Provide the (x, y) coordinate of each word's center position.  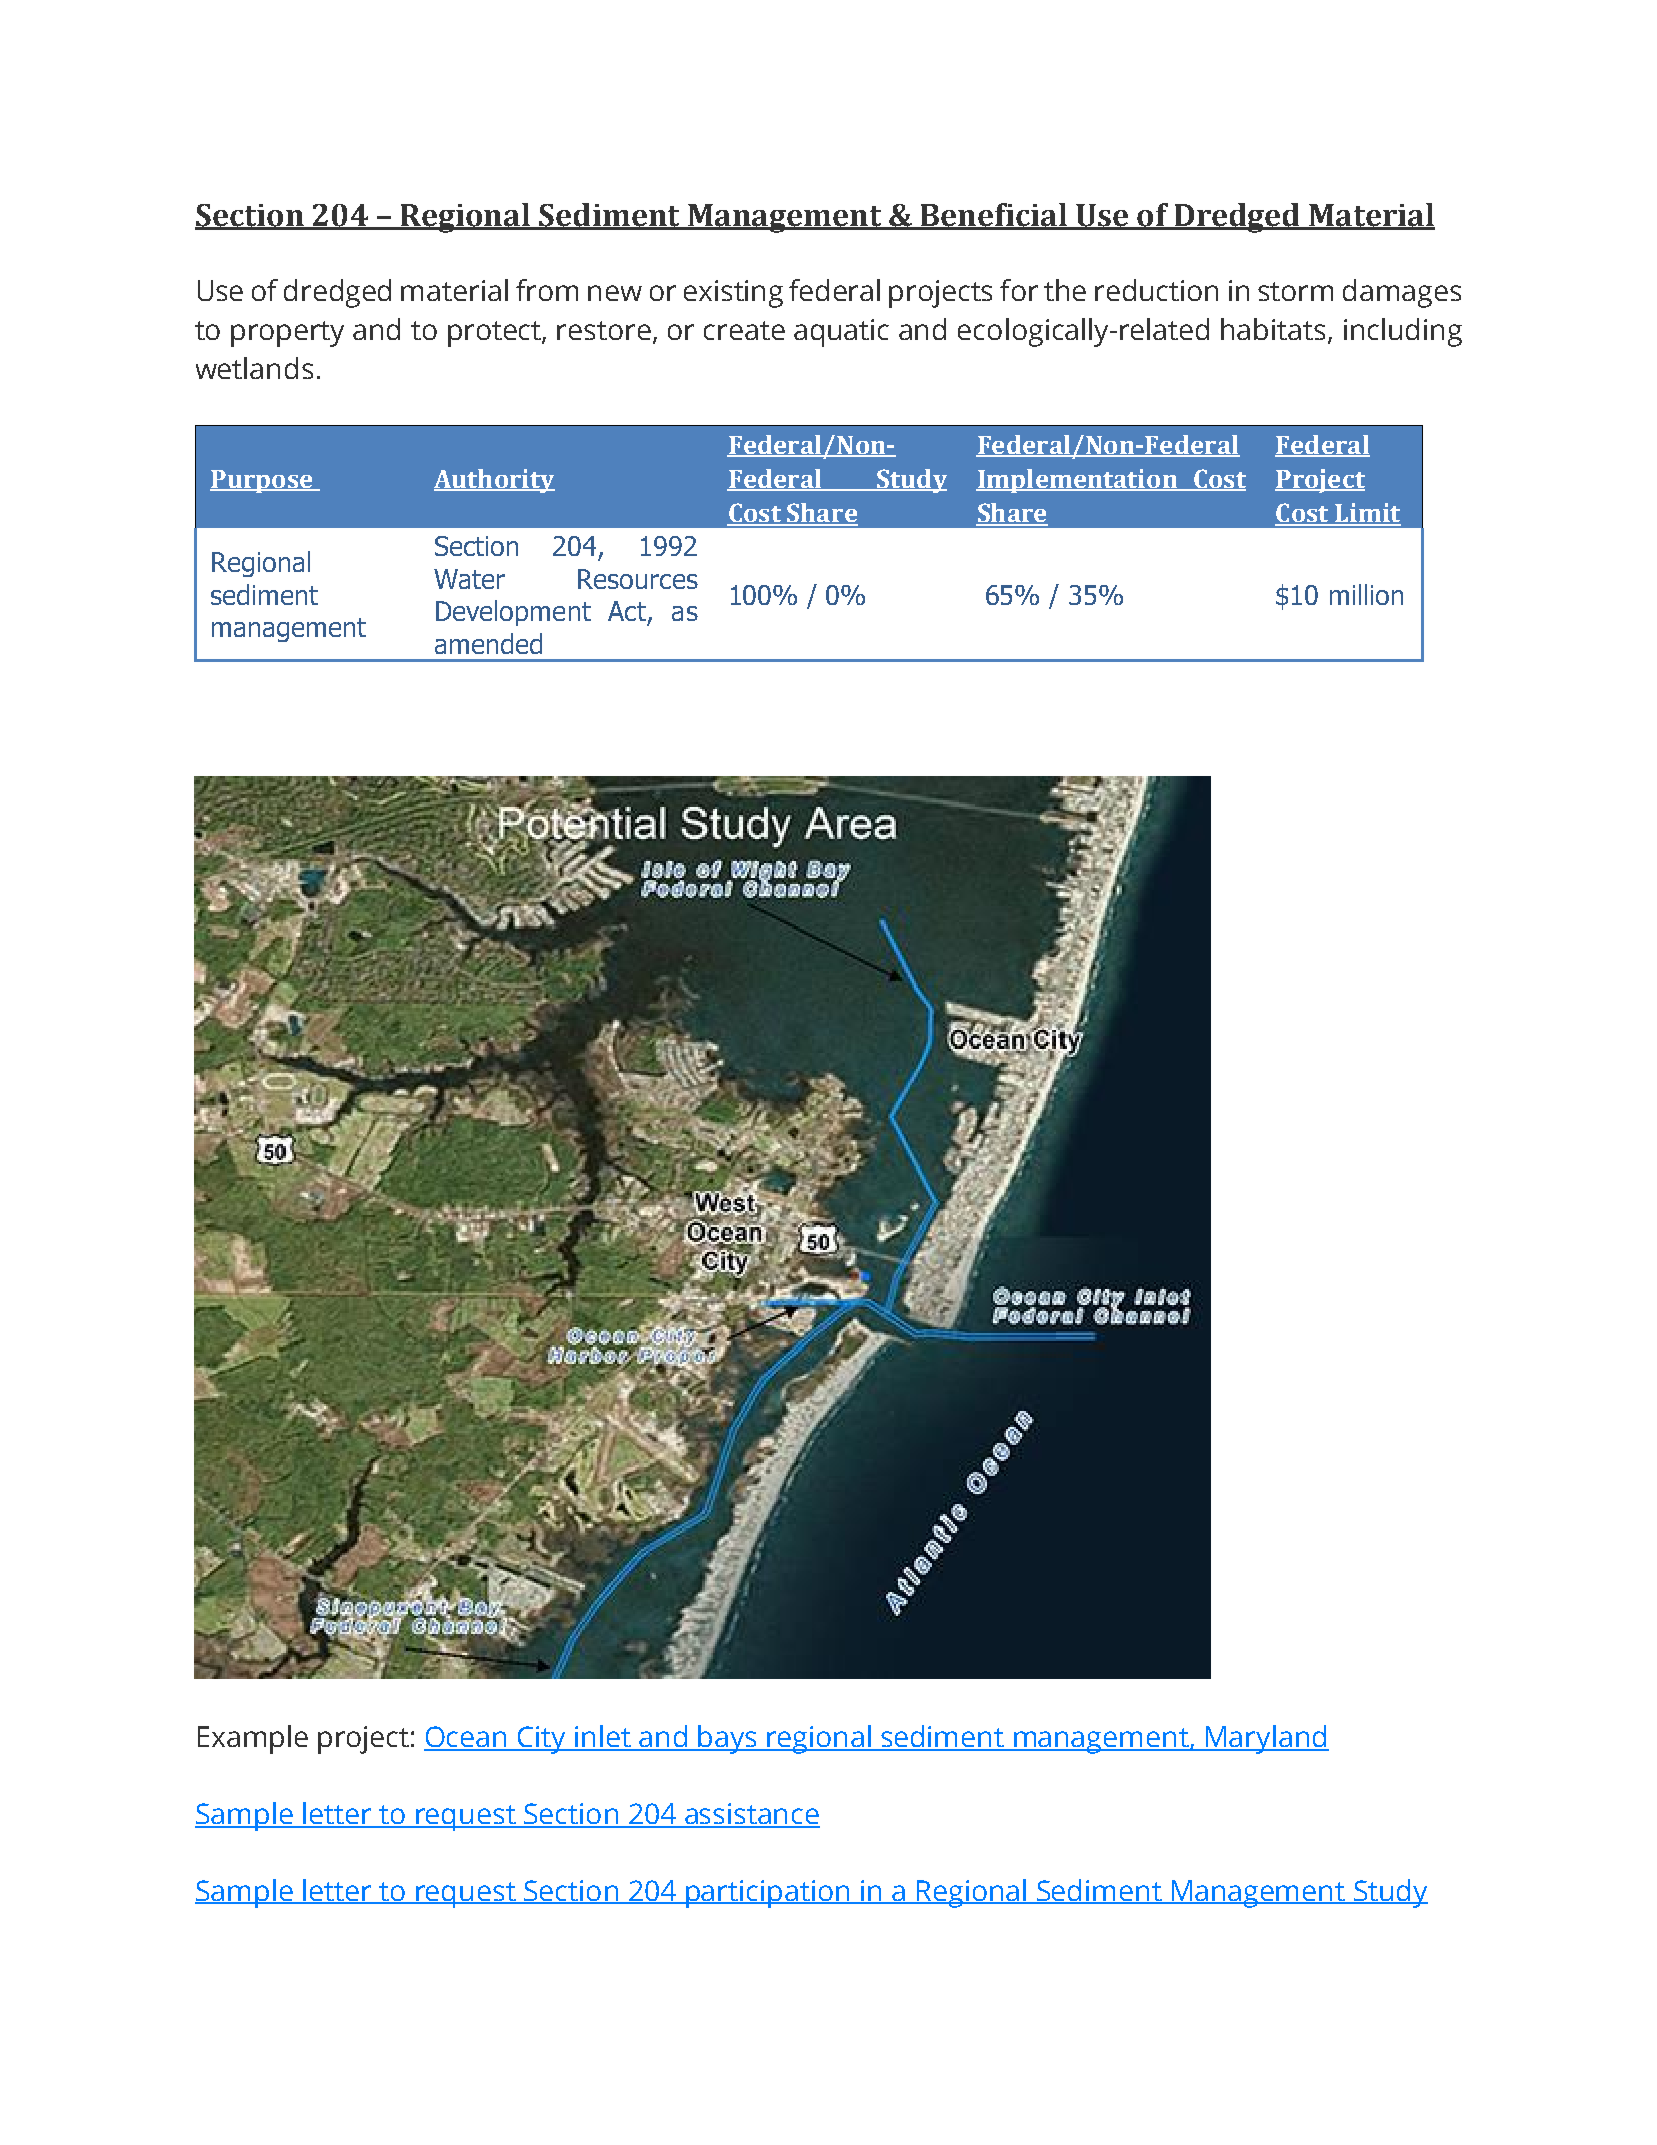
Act (627, 611)
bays (727, 1739)
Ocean (466, 1738)
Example (253, 1739)
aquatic (841, 333)
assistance (751, 1815)
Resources (638, 579)
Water (469, 579)
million (1366, 594)
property (287, 334)
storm (1295, 291)
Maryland (1266, 1739)
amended (488, 643)
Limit (1367, 514)
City (541, 1740)
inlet (603, 1737)
